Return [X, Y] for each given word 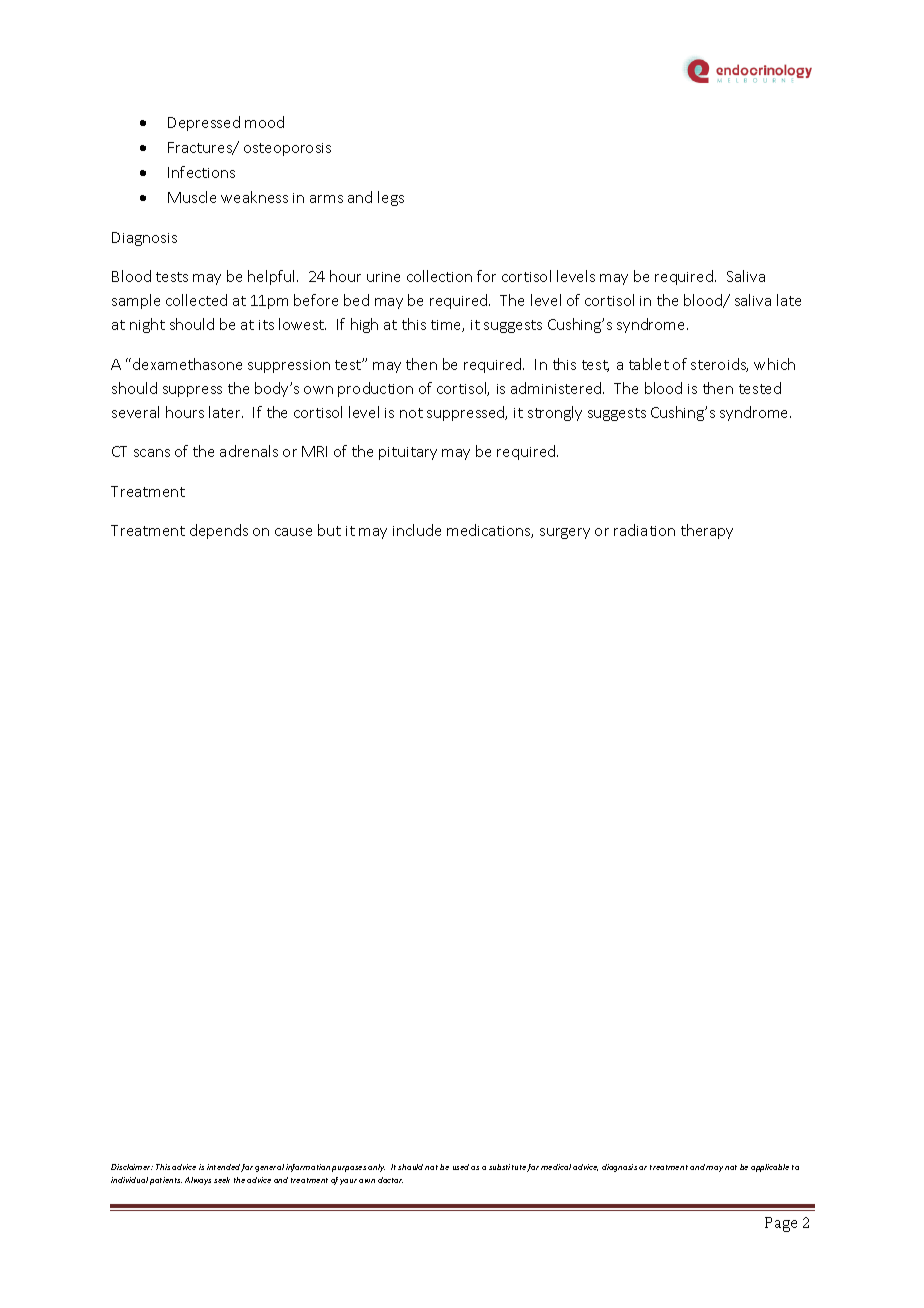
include [417, 530]
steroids [719, 365]
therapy [707, 531]
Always [198, 1181]
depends [219, 531]
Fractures [201, 148]
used [461, 1167]
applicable [770, 1168]
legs [391, 198]
